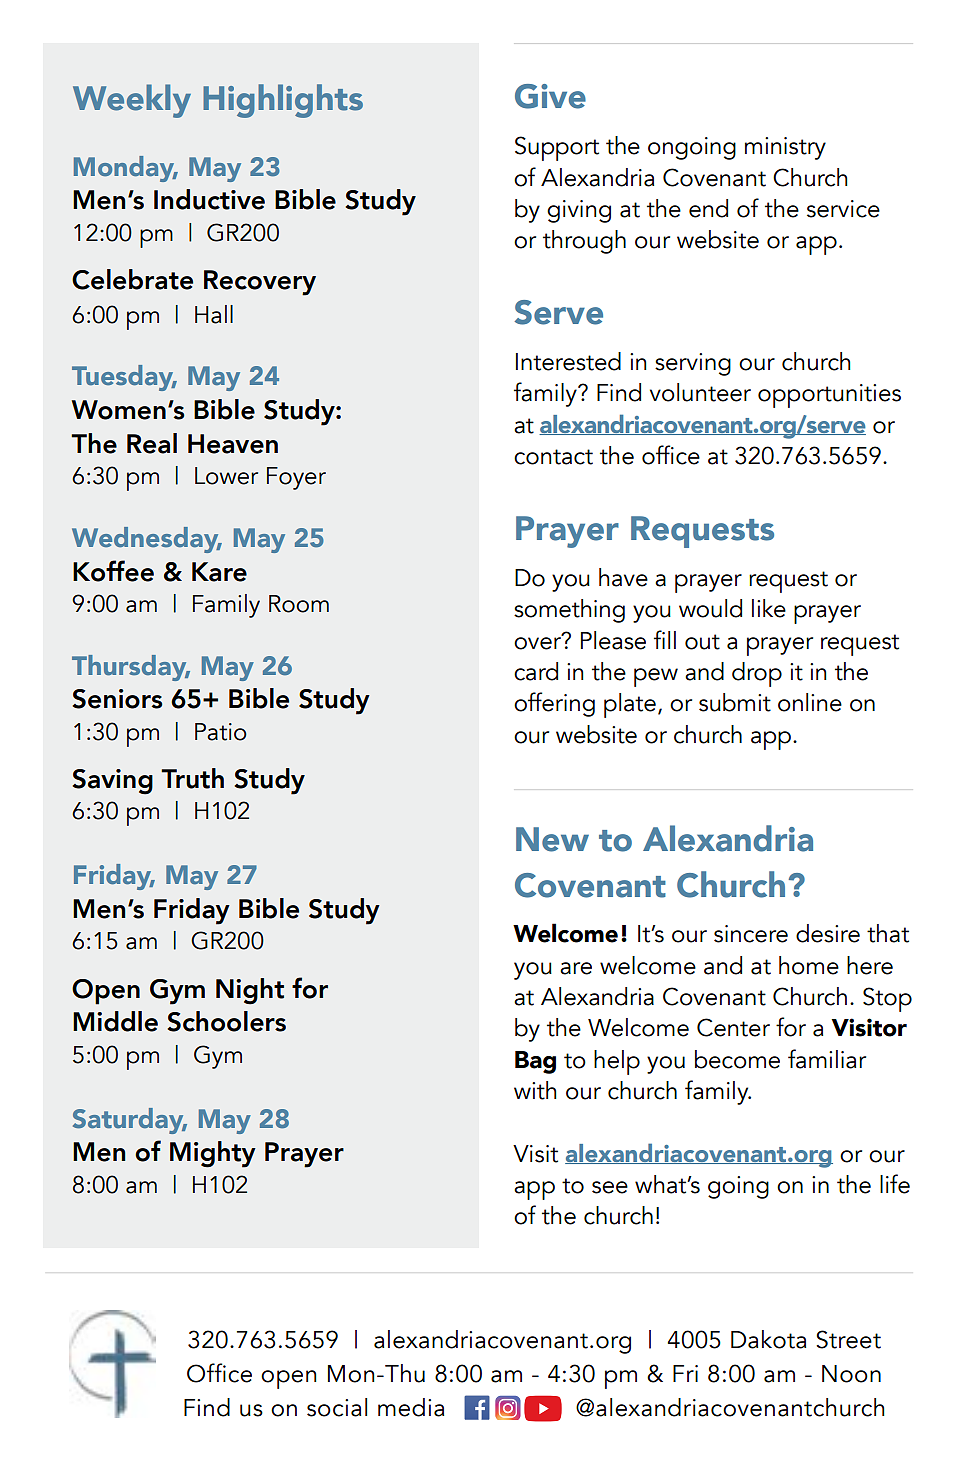 The width and height of the image is (955, 1475). Describe the element at coordinates (337, 1407) in the image. I see `social` at that location.
